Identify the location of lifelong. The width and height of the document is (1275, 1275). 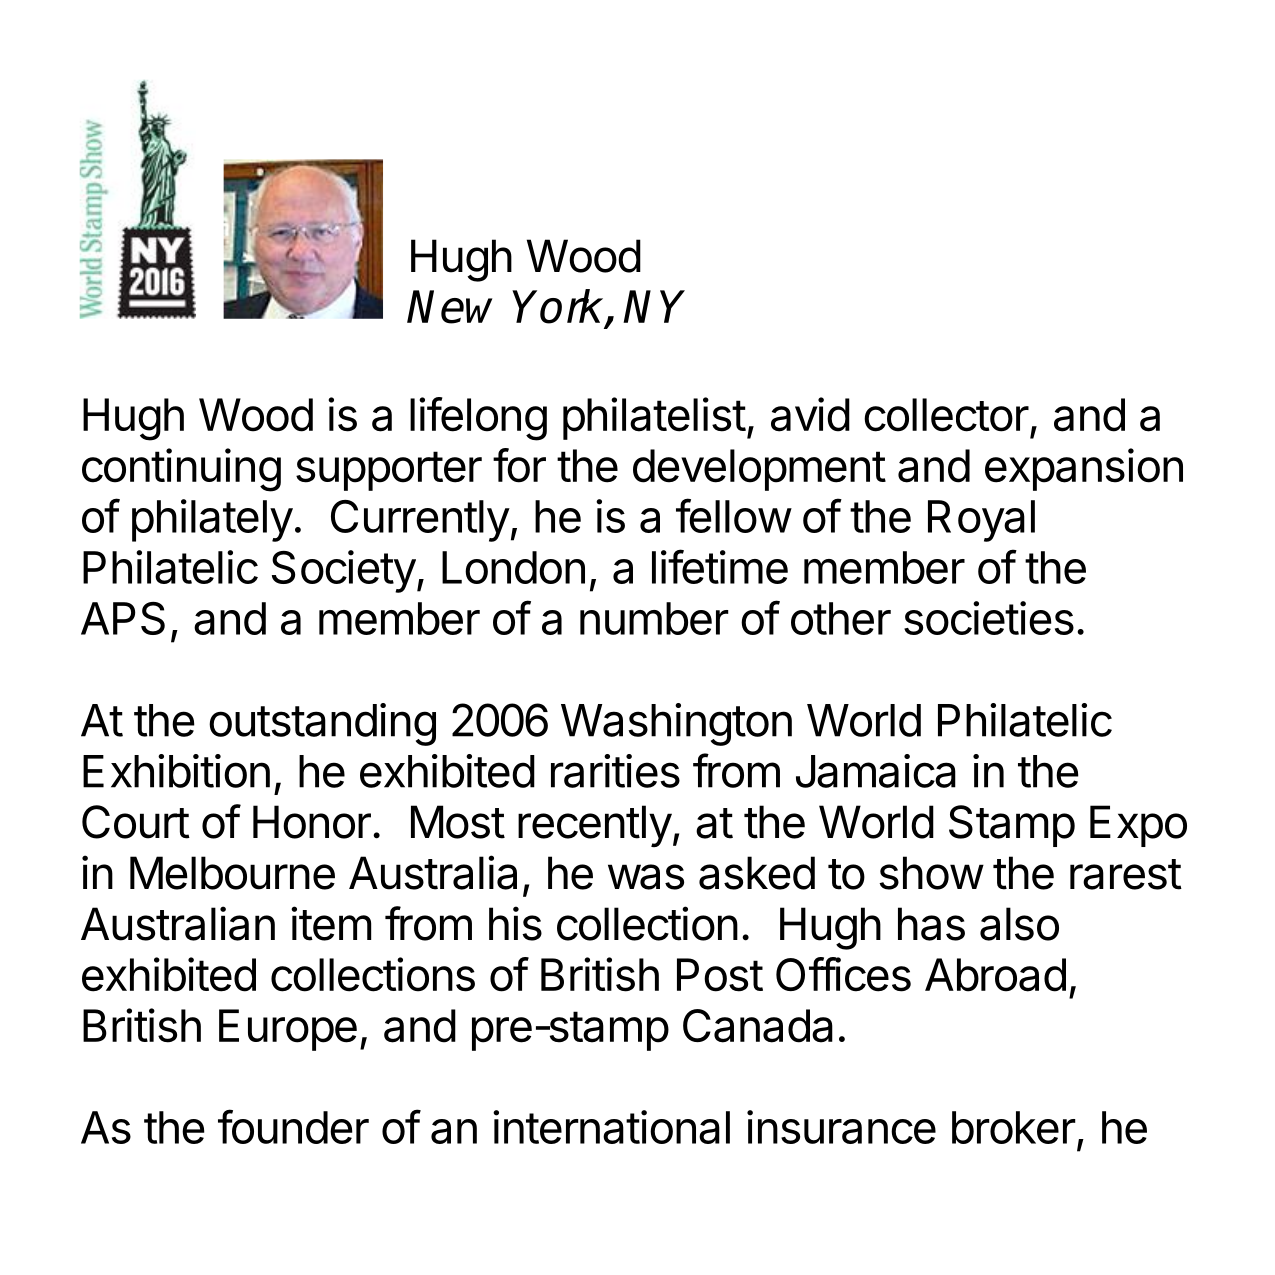
(478, 419).
